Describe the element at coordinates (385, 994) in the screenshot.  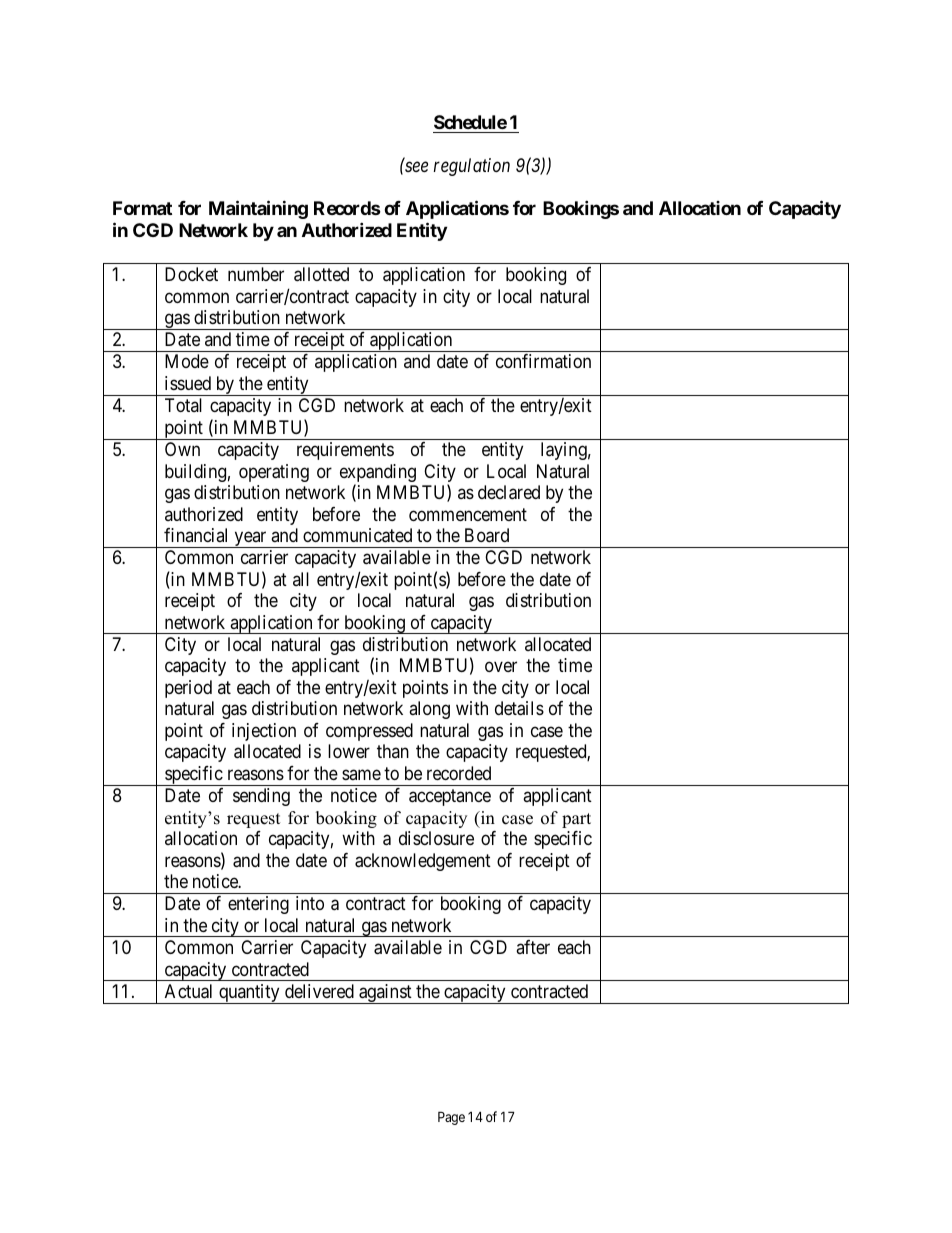
I see `against` at that location.
